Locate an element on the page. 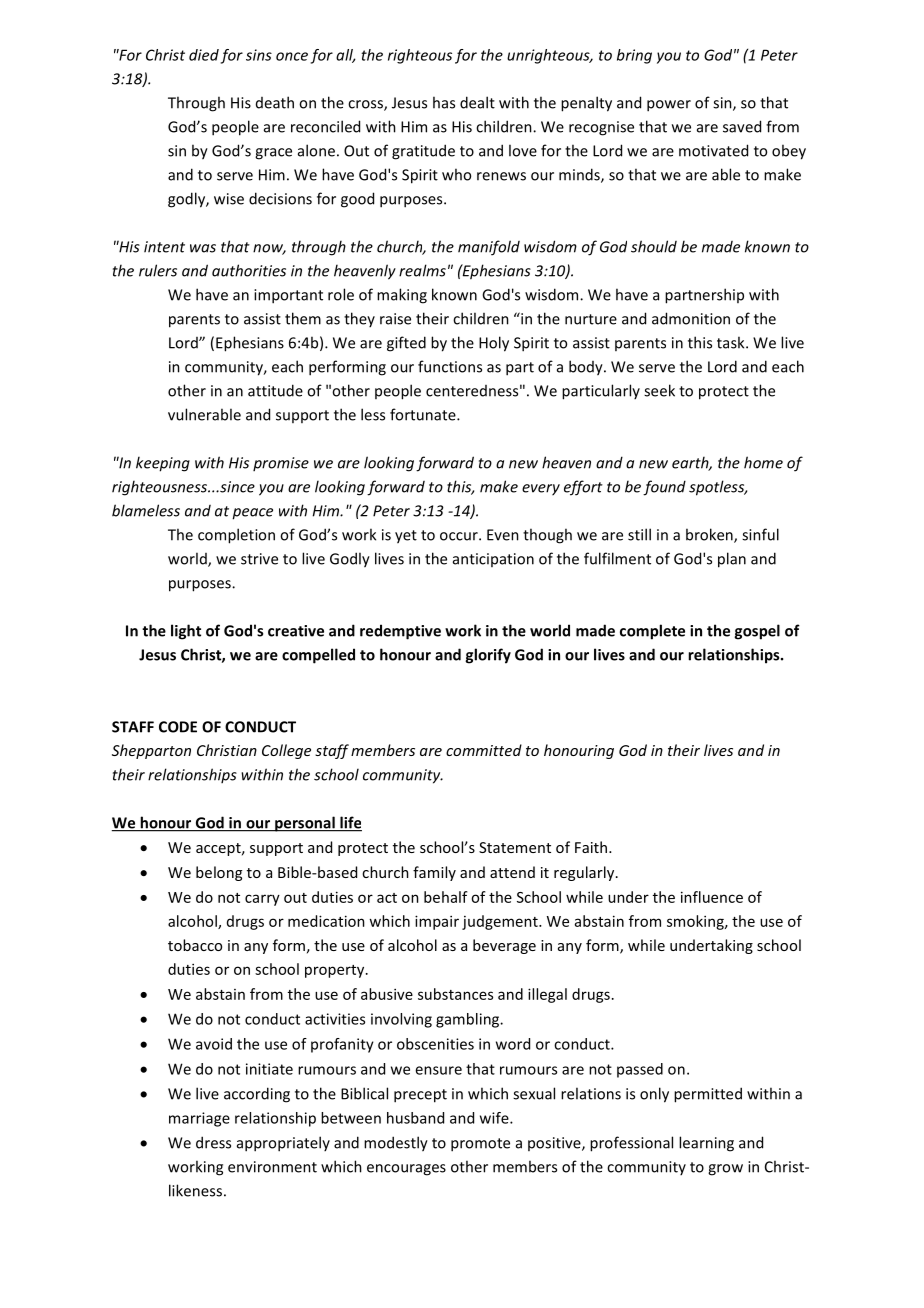 This document has width=924, height=1308. promote is located at coordinates (480, 1145).
